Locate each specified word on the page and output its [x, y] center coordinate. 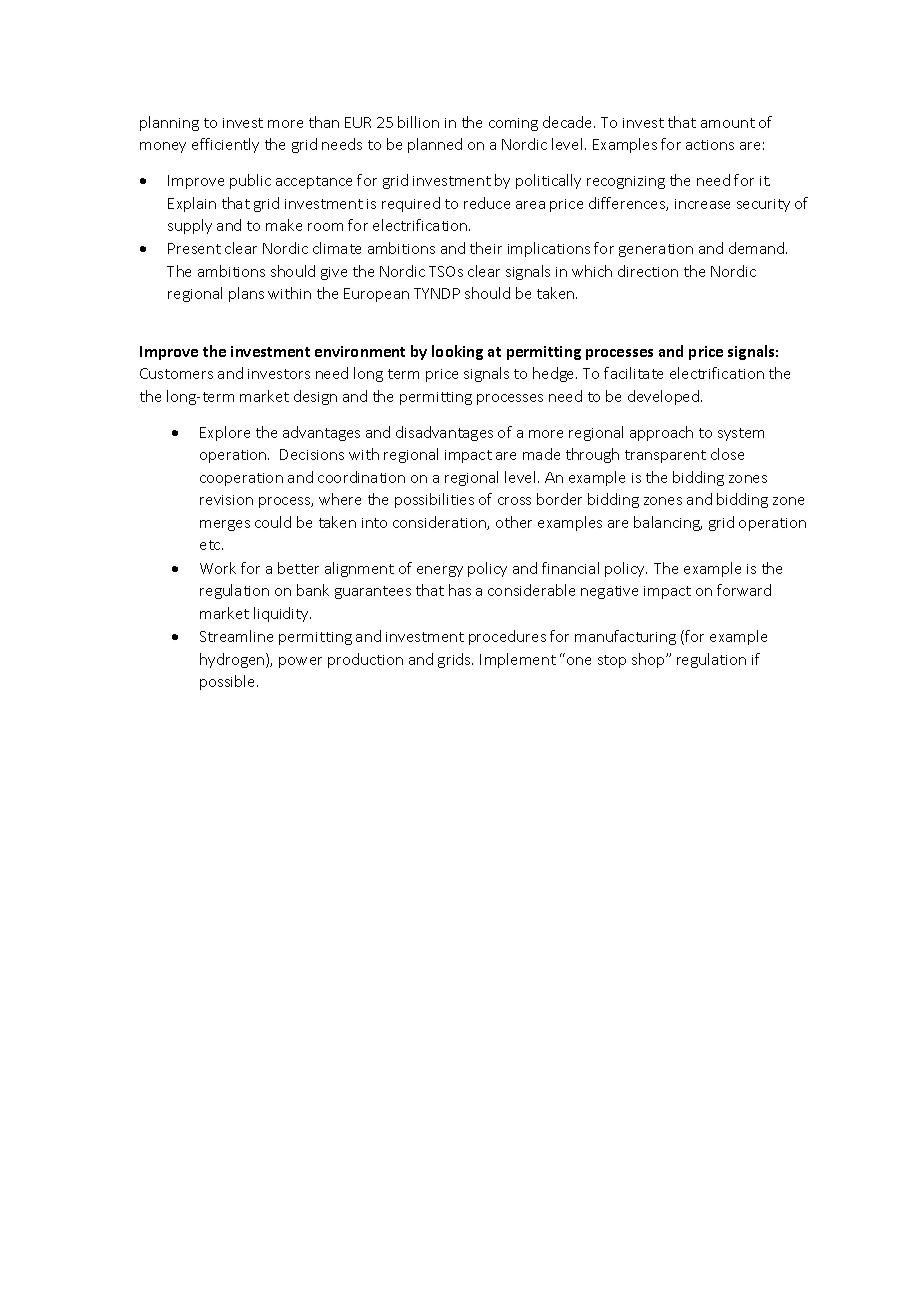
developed [663, 397]
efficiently [225, 145]
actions [710, 145]
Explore [225, 433]
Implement [518, 660]
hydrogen [233, 660]
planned [435, 145]
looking [457, 352]
